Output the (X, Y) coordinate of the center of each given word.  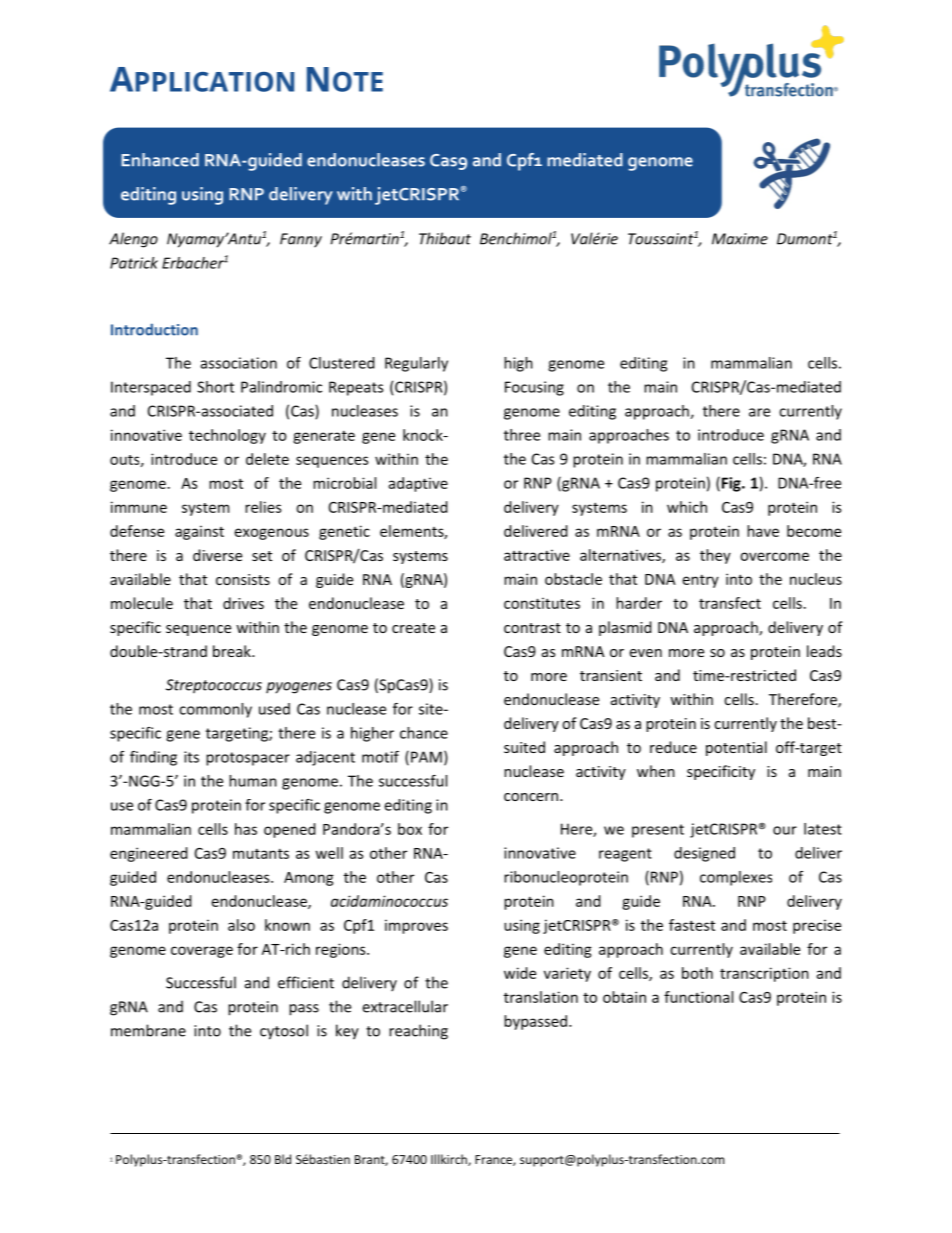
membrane (148, 1030)
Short (215, 387)
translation (541, 997)
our (785, 830)
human (253, 781)
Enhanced (160, 160)
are (759, 412)
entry (701, 581)
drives (243, 603)
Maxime (740, 239)
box (410, 829)
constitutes (542, 603)
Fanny (301, 240)
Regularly (416, 364)
